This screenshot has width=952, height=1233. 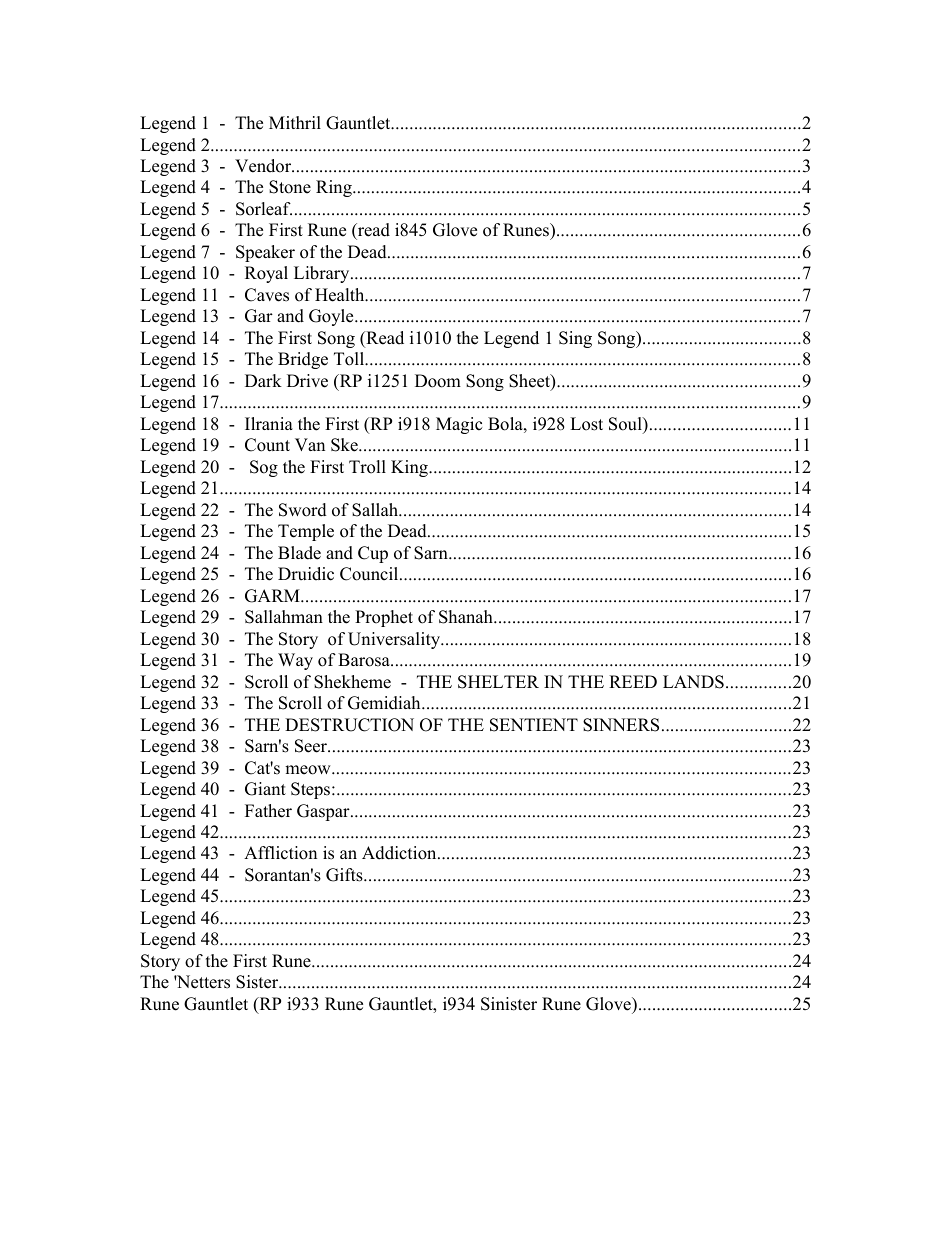 I want to click on Lost, so click(x=586, y=424).
